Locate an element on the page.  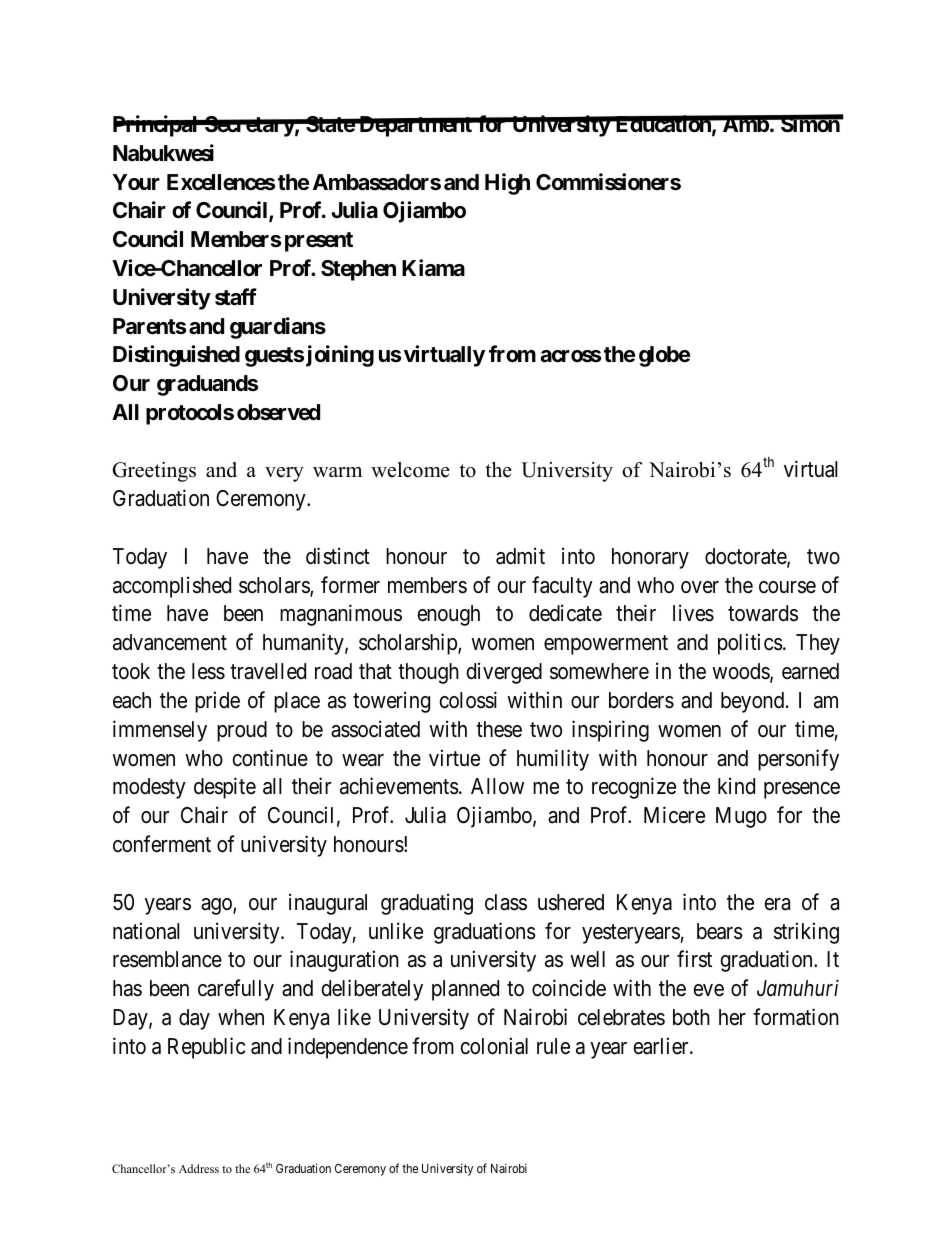
Stephen is located at coordinates (358, 270).
